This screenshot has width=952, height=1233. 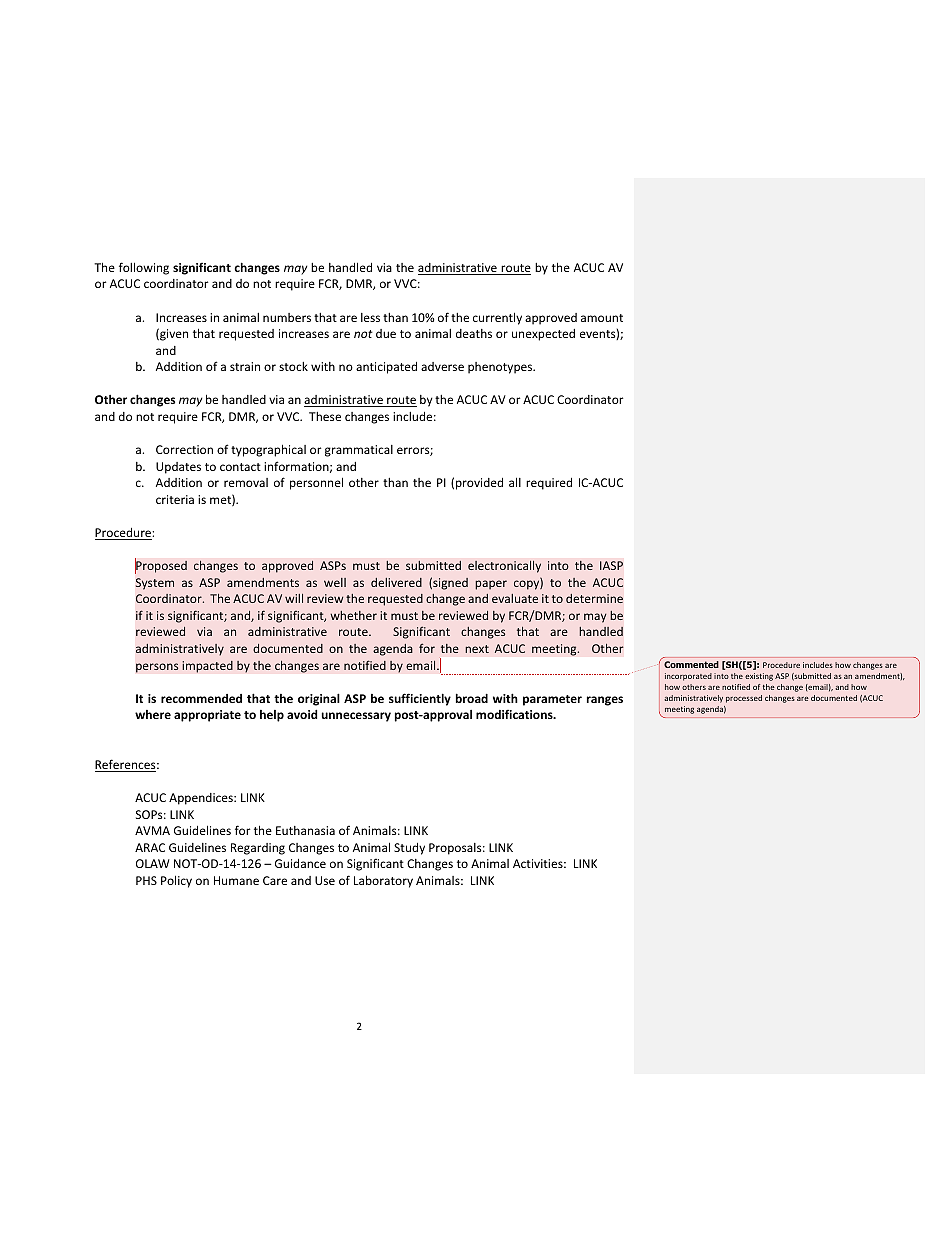 I want to click on currently, so click(x=497, y=318).
